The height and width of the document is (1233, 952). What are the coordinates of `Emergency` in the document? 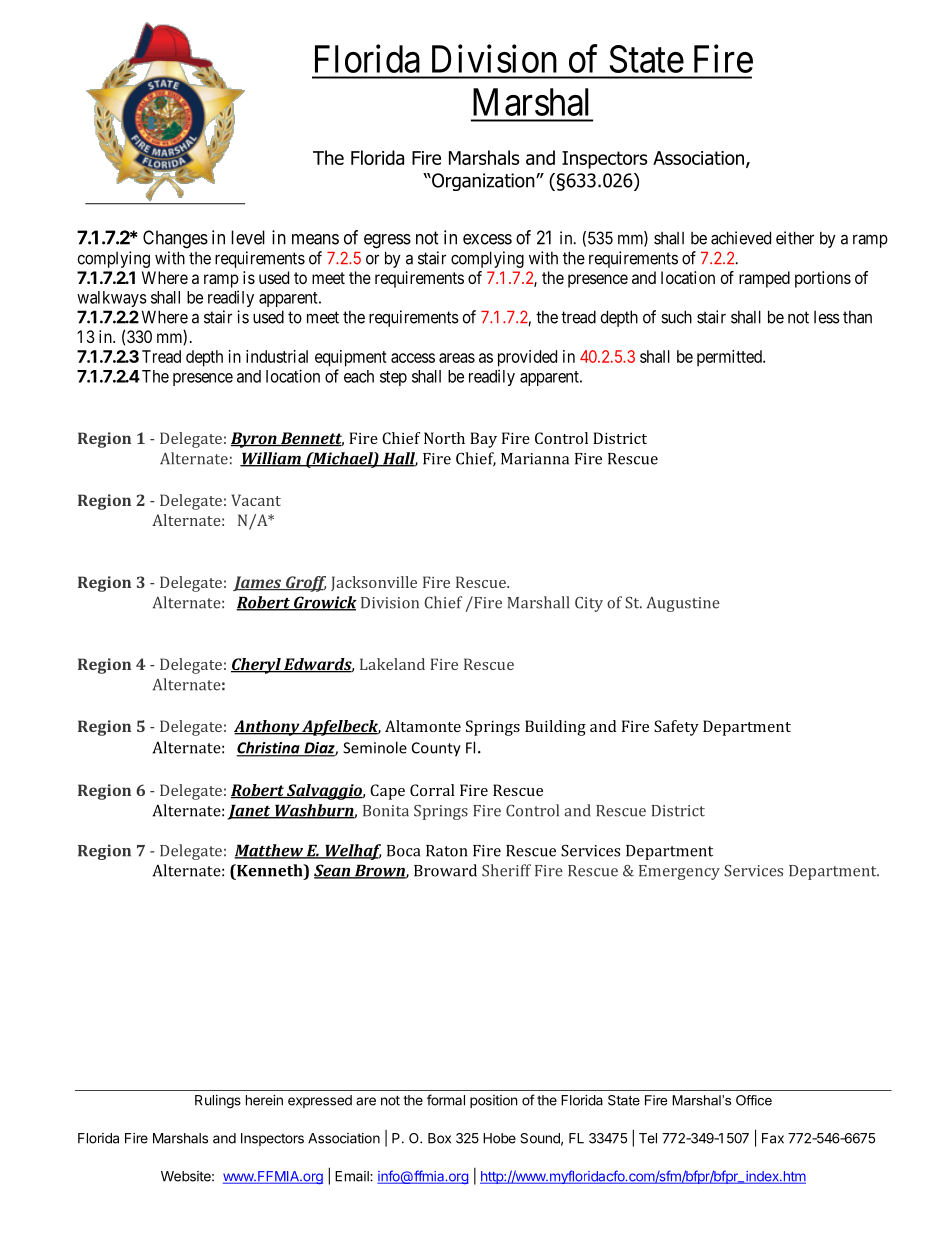 It's located at (679, 872).
